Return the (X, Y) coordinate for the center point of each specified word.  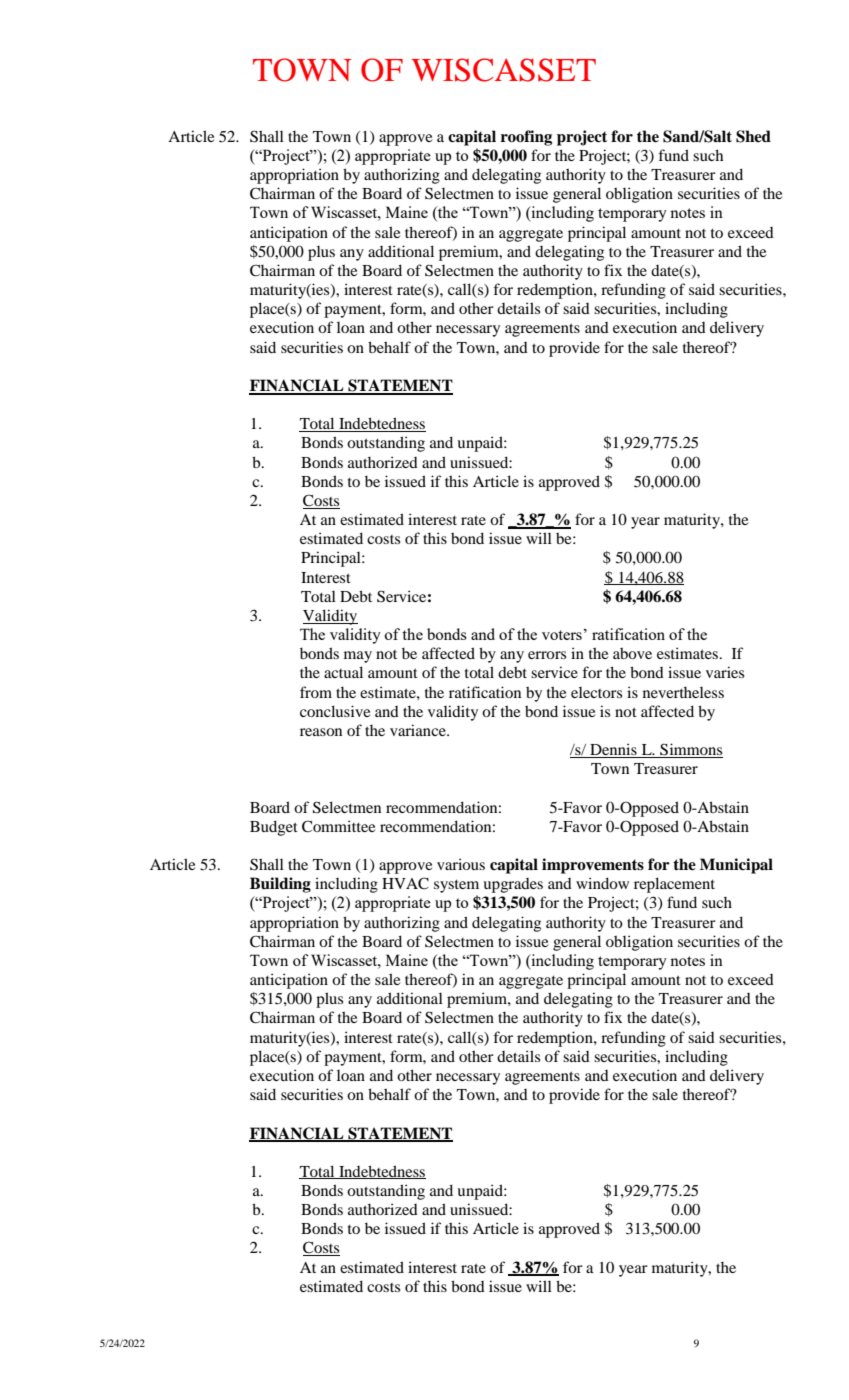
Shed (753, 136)
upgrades (513, 885)
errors (547, 655)
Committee (338, 826)
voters (562, 635)
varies (725, 672)
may (358, 657)
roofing (526, 138)
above (632, 653)
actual (343, 672)
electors (596, 692)
